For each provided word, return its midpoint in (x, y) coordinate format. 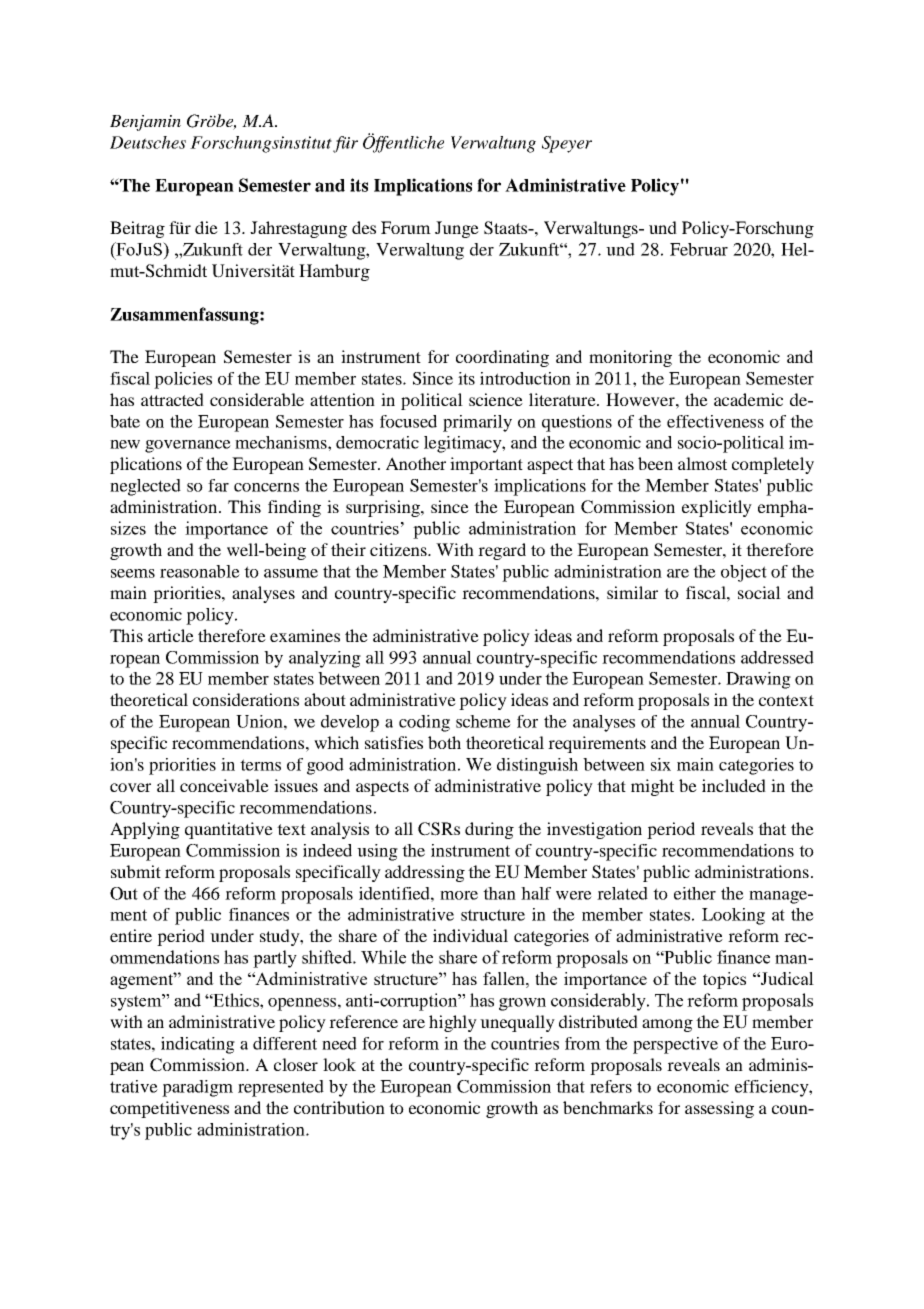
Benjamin (145, 123)
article (171, 635)
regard (502, 551)
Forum (406, 227)
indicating (198, 1045)
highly (453, 1023)
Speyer (567, 144)
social (759, 592)
